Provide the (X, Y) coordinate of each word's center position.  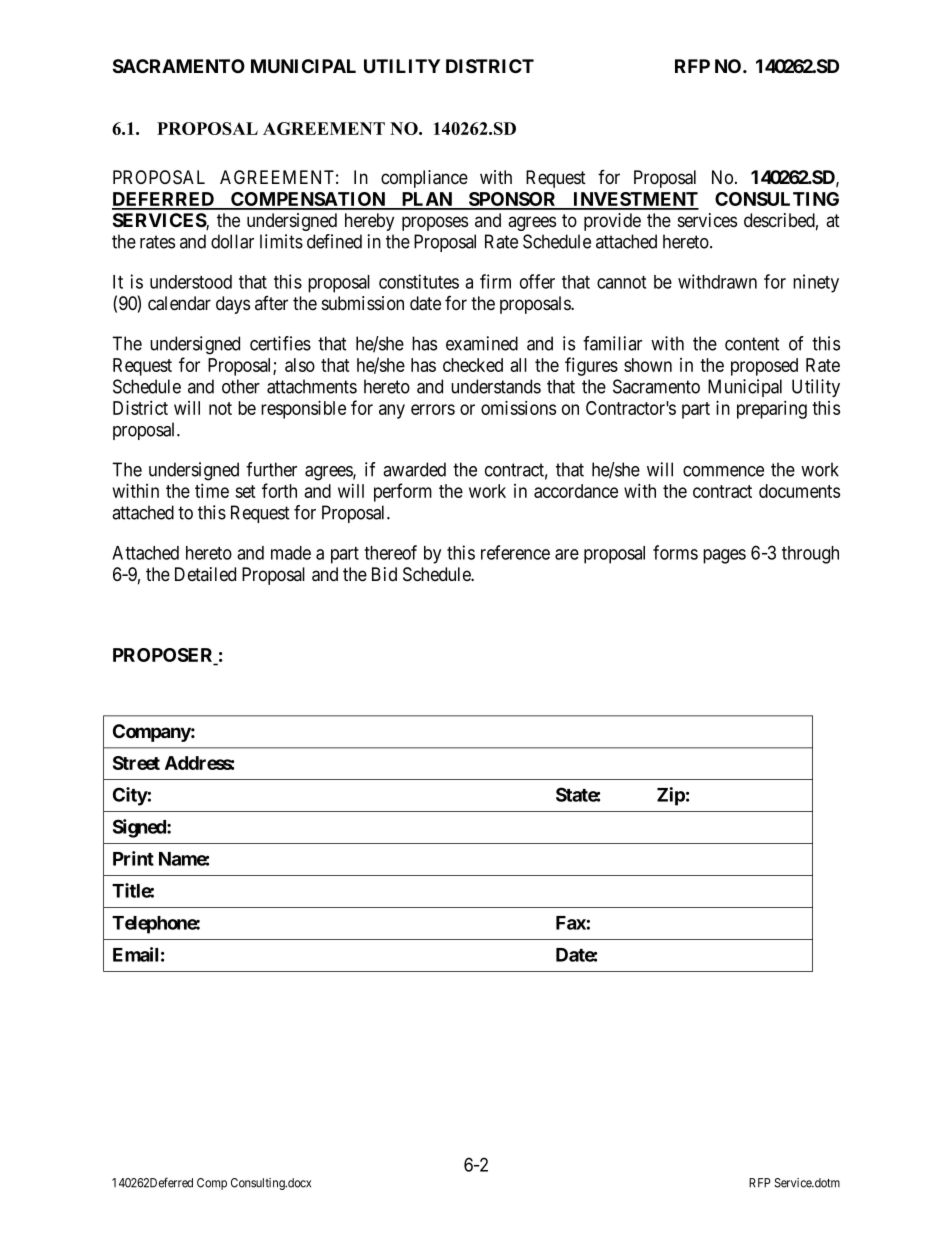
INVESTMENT (635, 200)
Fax (571, 923)
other (241, 386)
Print (133, 858)
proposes (435, 223)
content (752, 344)
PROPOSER (164, 656)
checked (473, 365)
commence (723, 471)
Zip (671, 796)
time (212, 490)
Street (136, 763)
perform (403, 492)
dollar (232, 241)
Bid (384, 574)
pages (724, 556)
